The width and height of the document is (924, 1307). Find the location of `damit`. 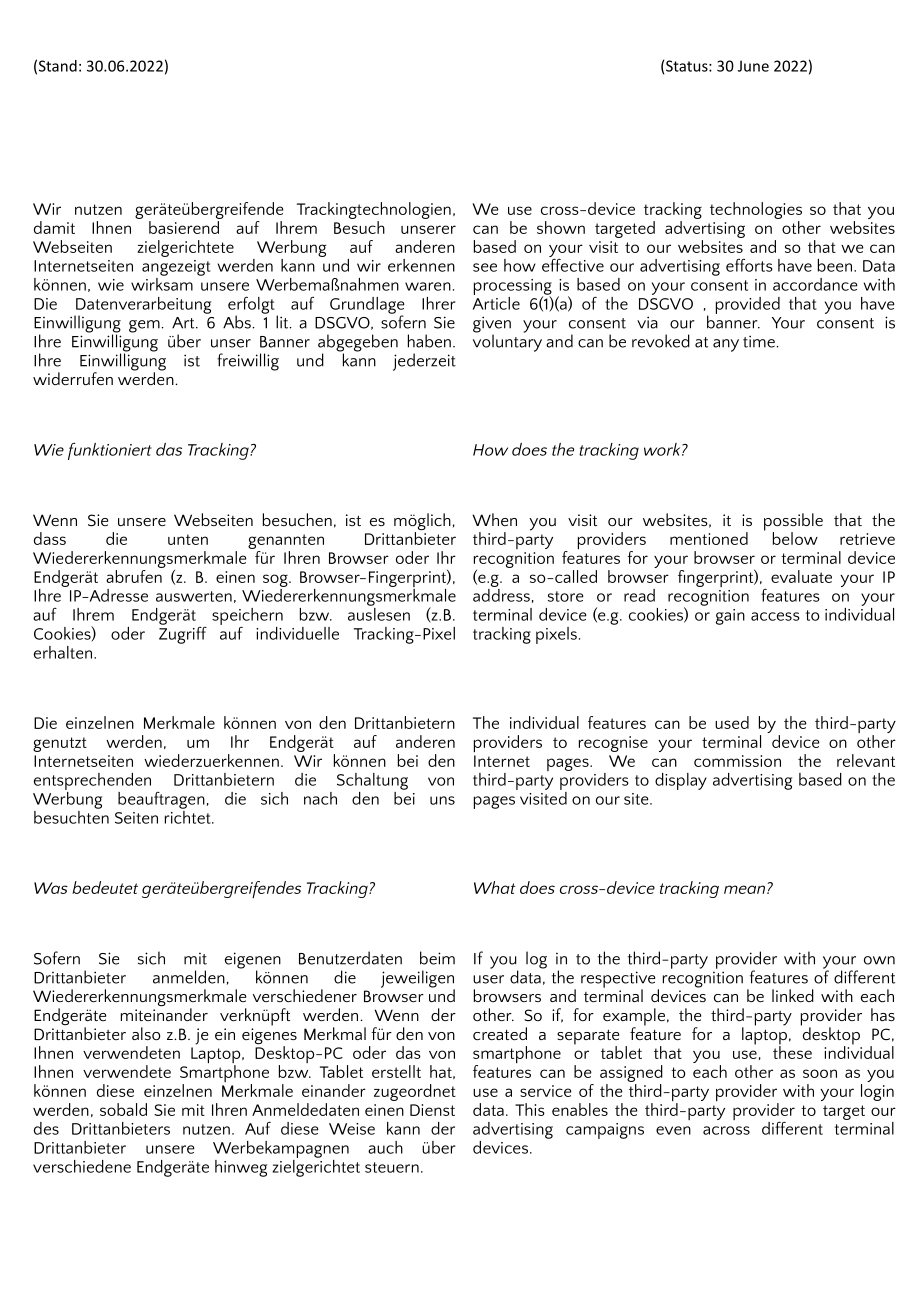

damit is located at coordinates (54, 227).
